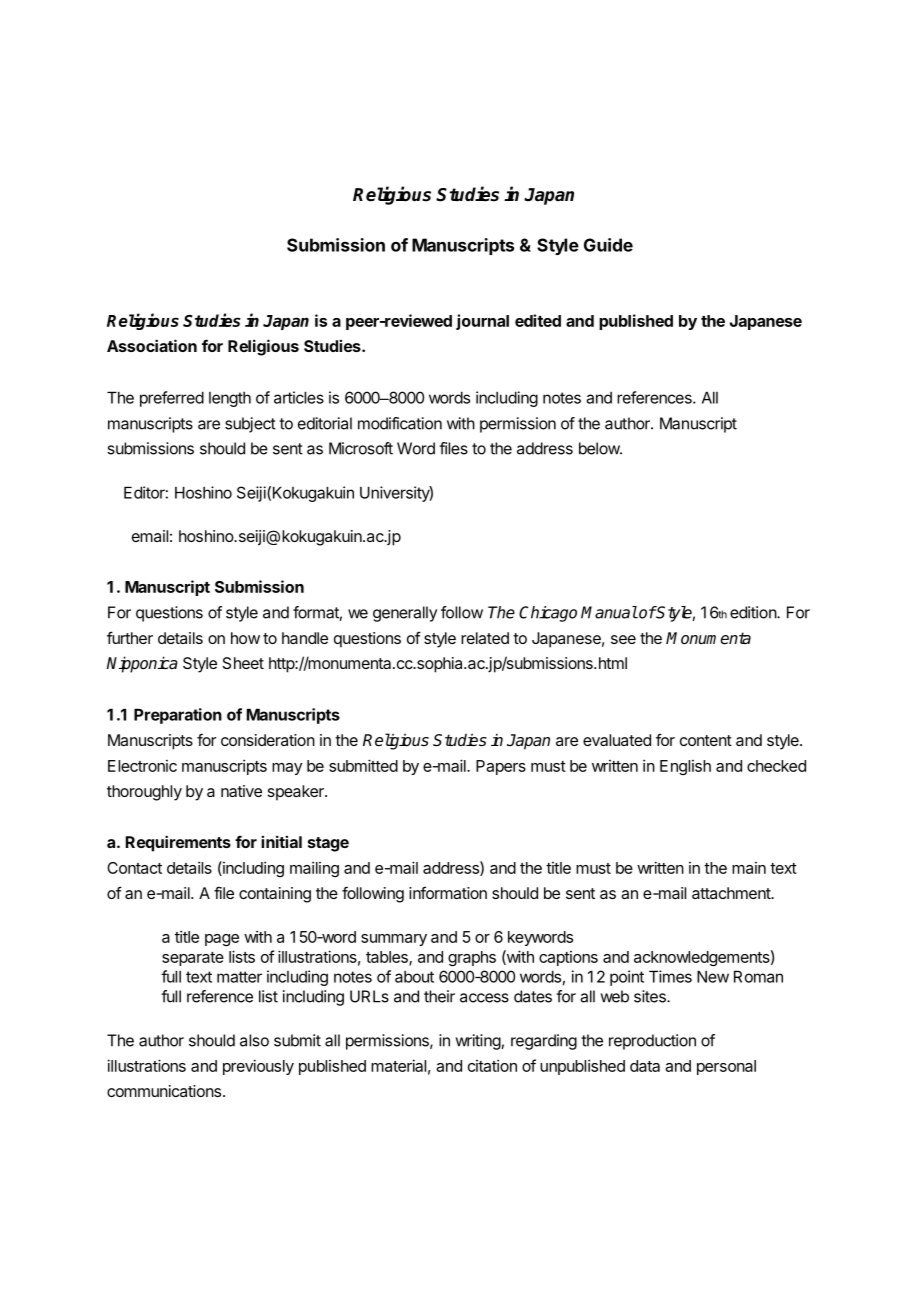  I want to click on summary, so click(394, 940).
